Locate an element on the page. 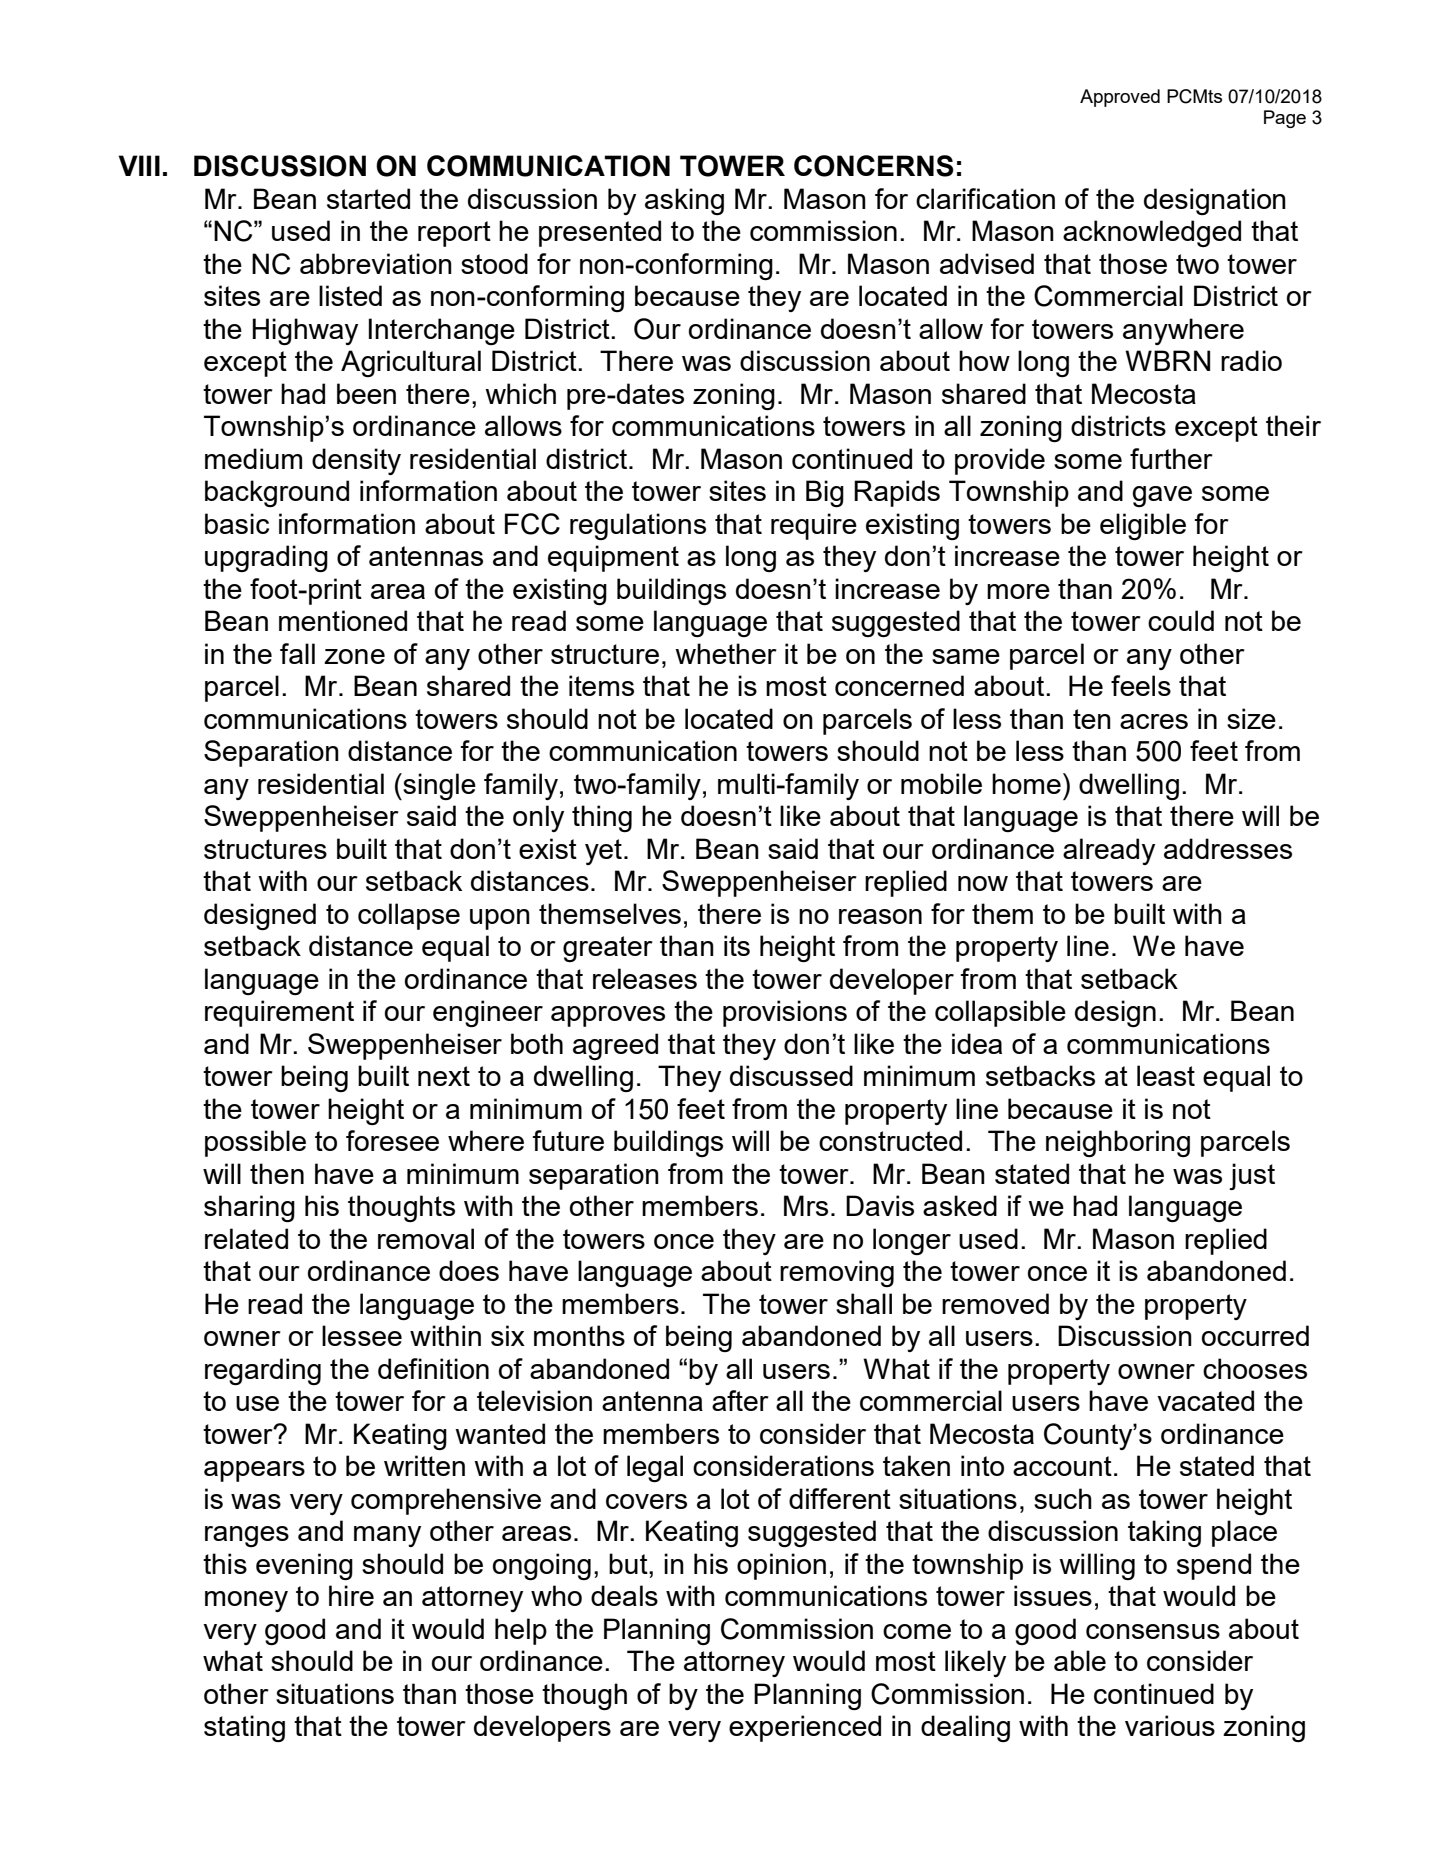 The image size is (1441, 1865). fall is located at coordinates (297, 653).
